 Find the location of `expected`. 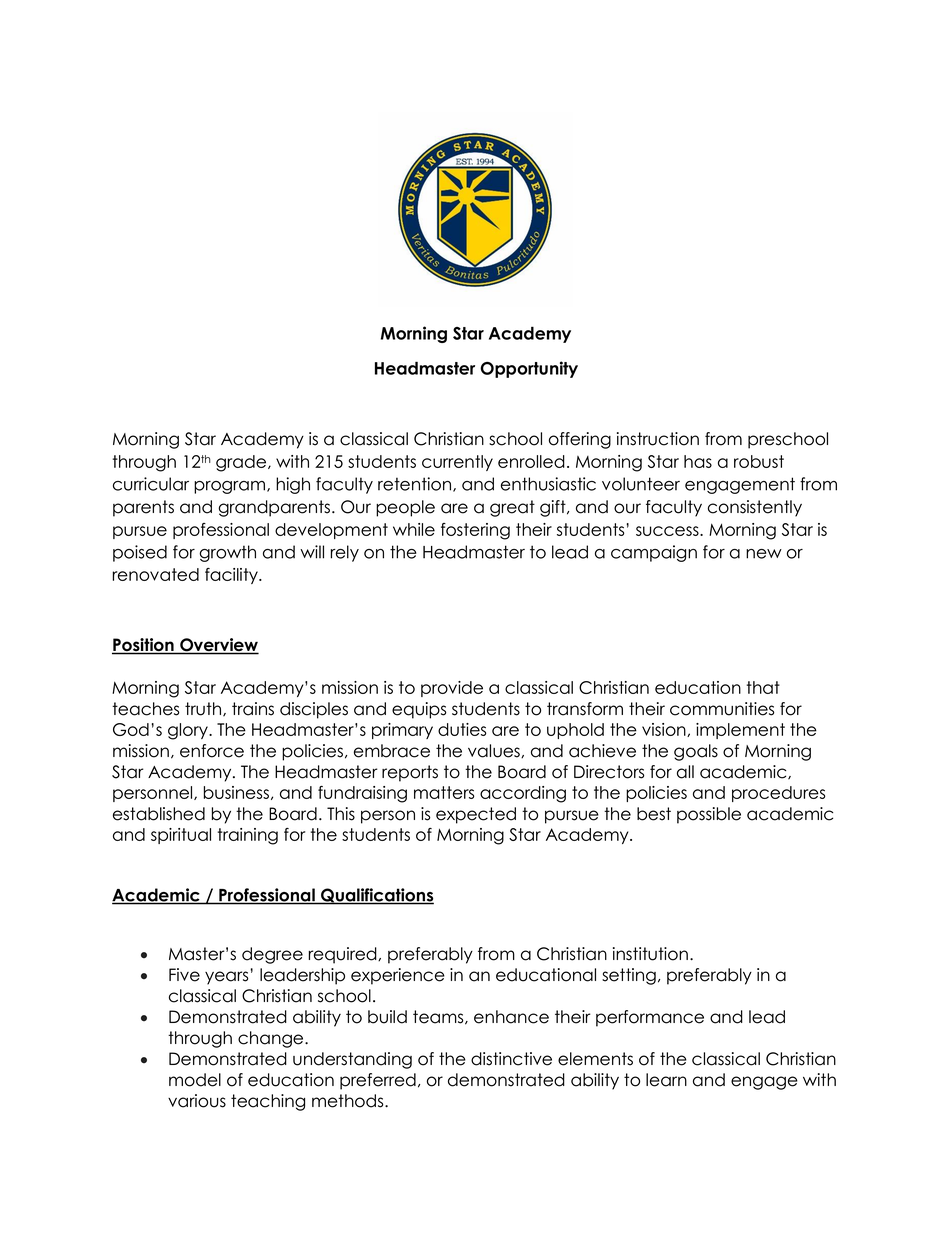

expected is located at coordinates (476, 815).
